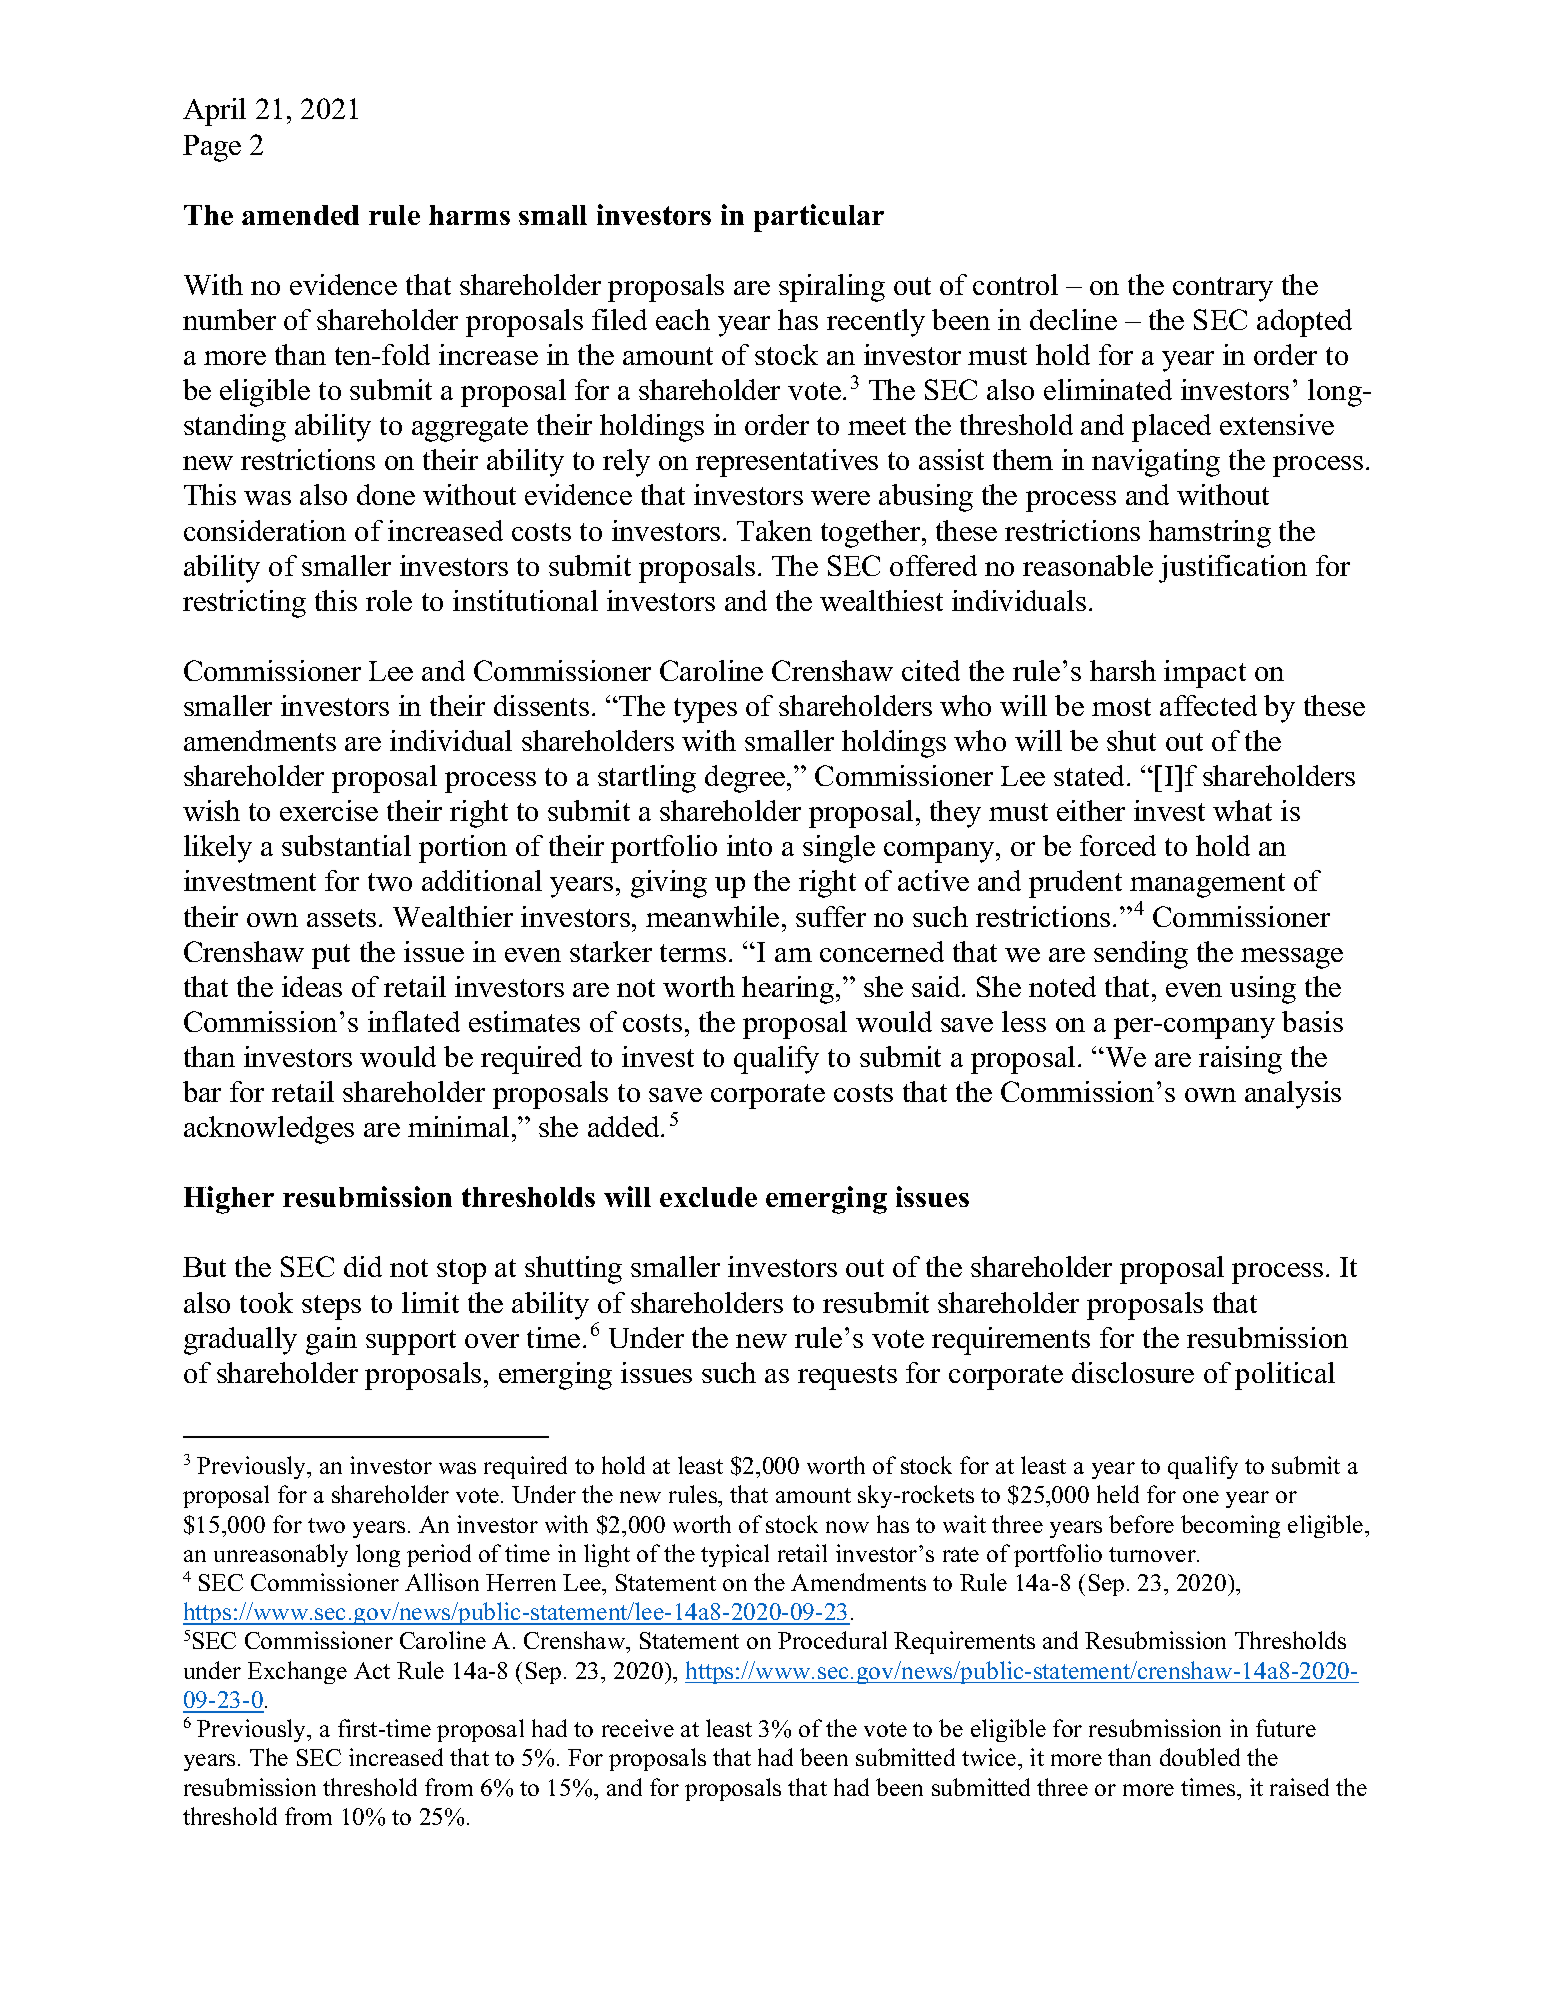  Describe the element at coordinates (1156, 463) in the image. I see `navigating` at that location.
